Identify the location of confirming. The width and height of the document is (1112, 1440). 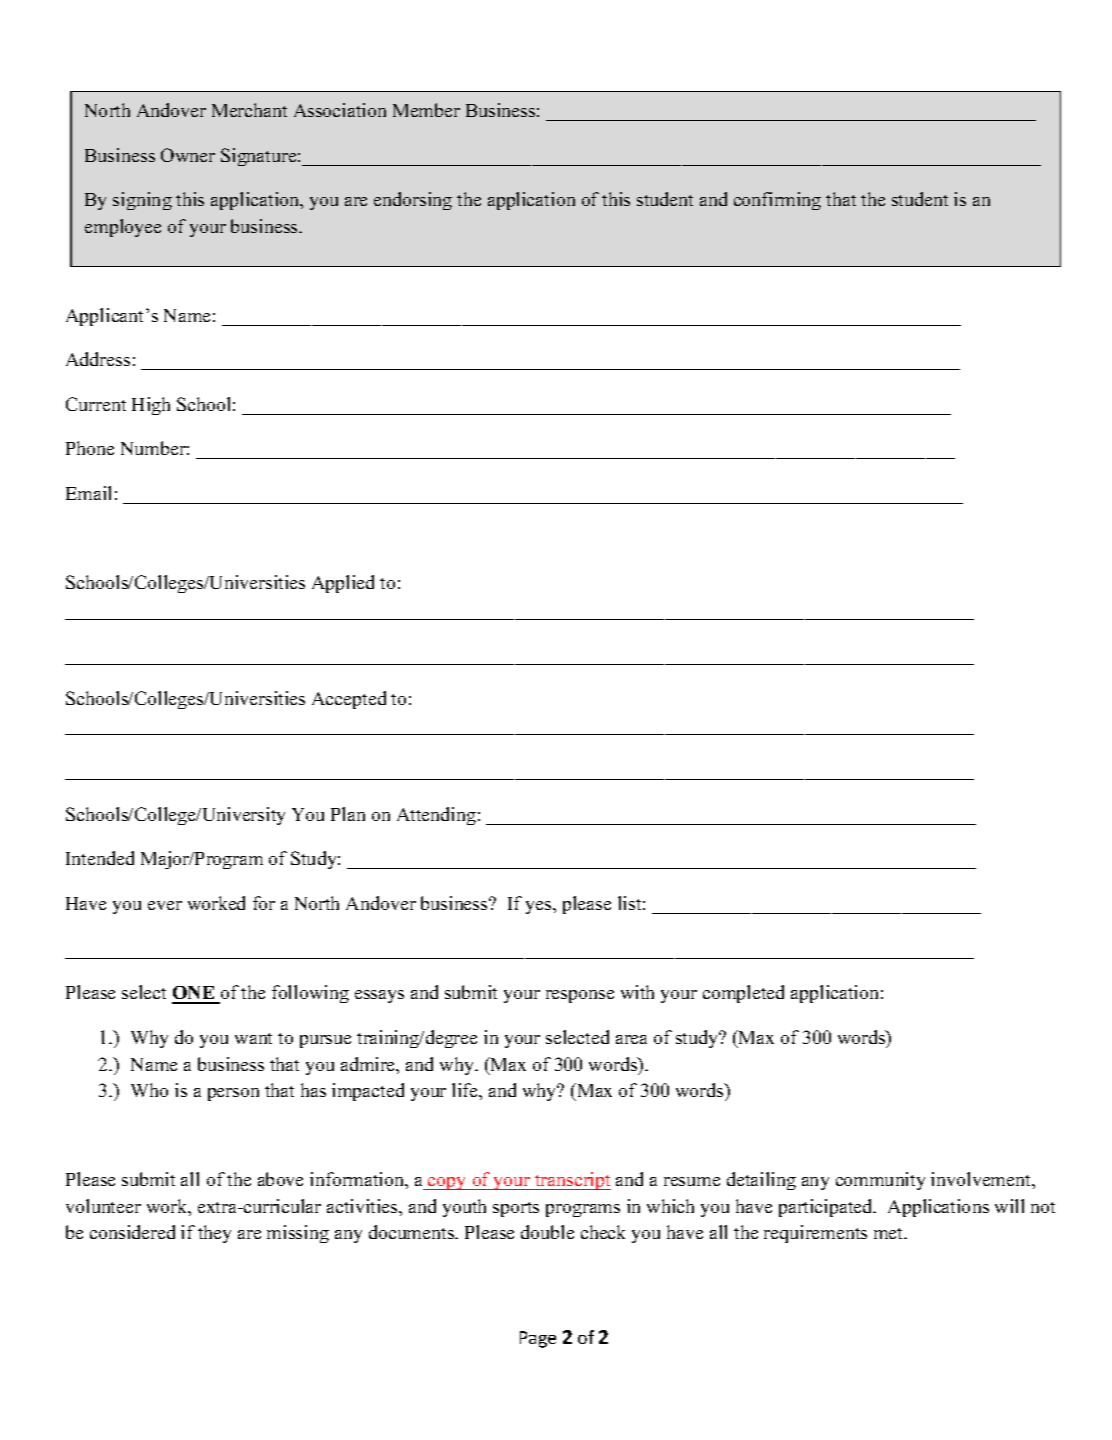
(777, 201).
